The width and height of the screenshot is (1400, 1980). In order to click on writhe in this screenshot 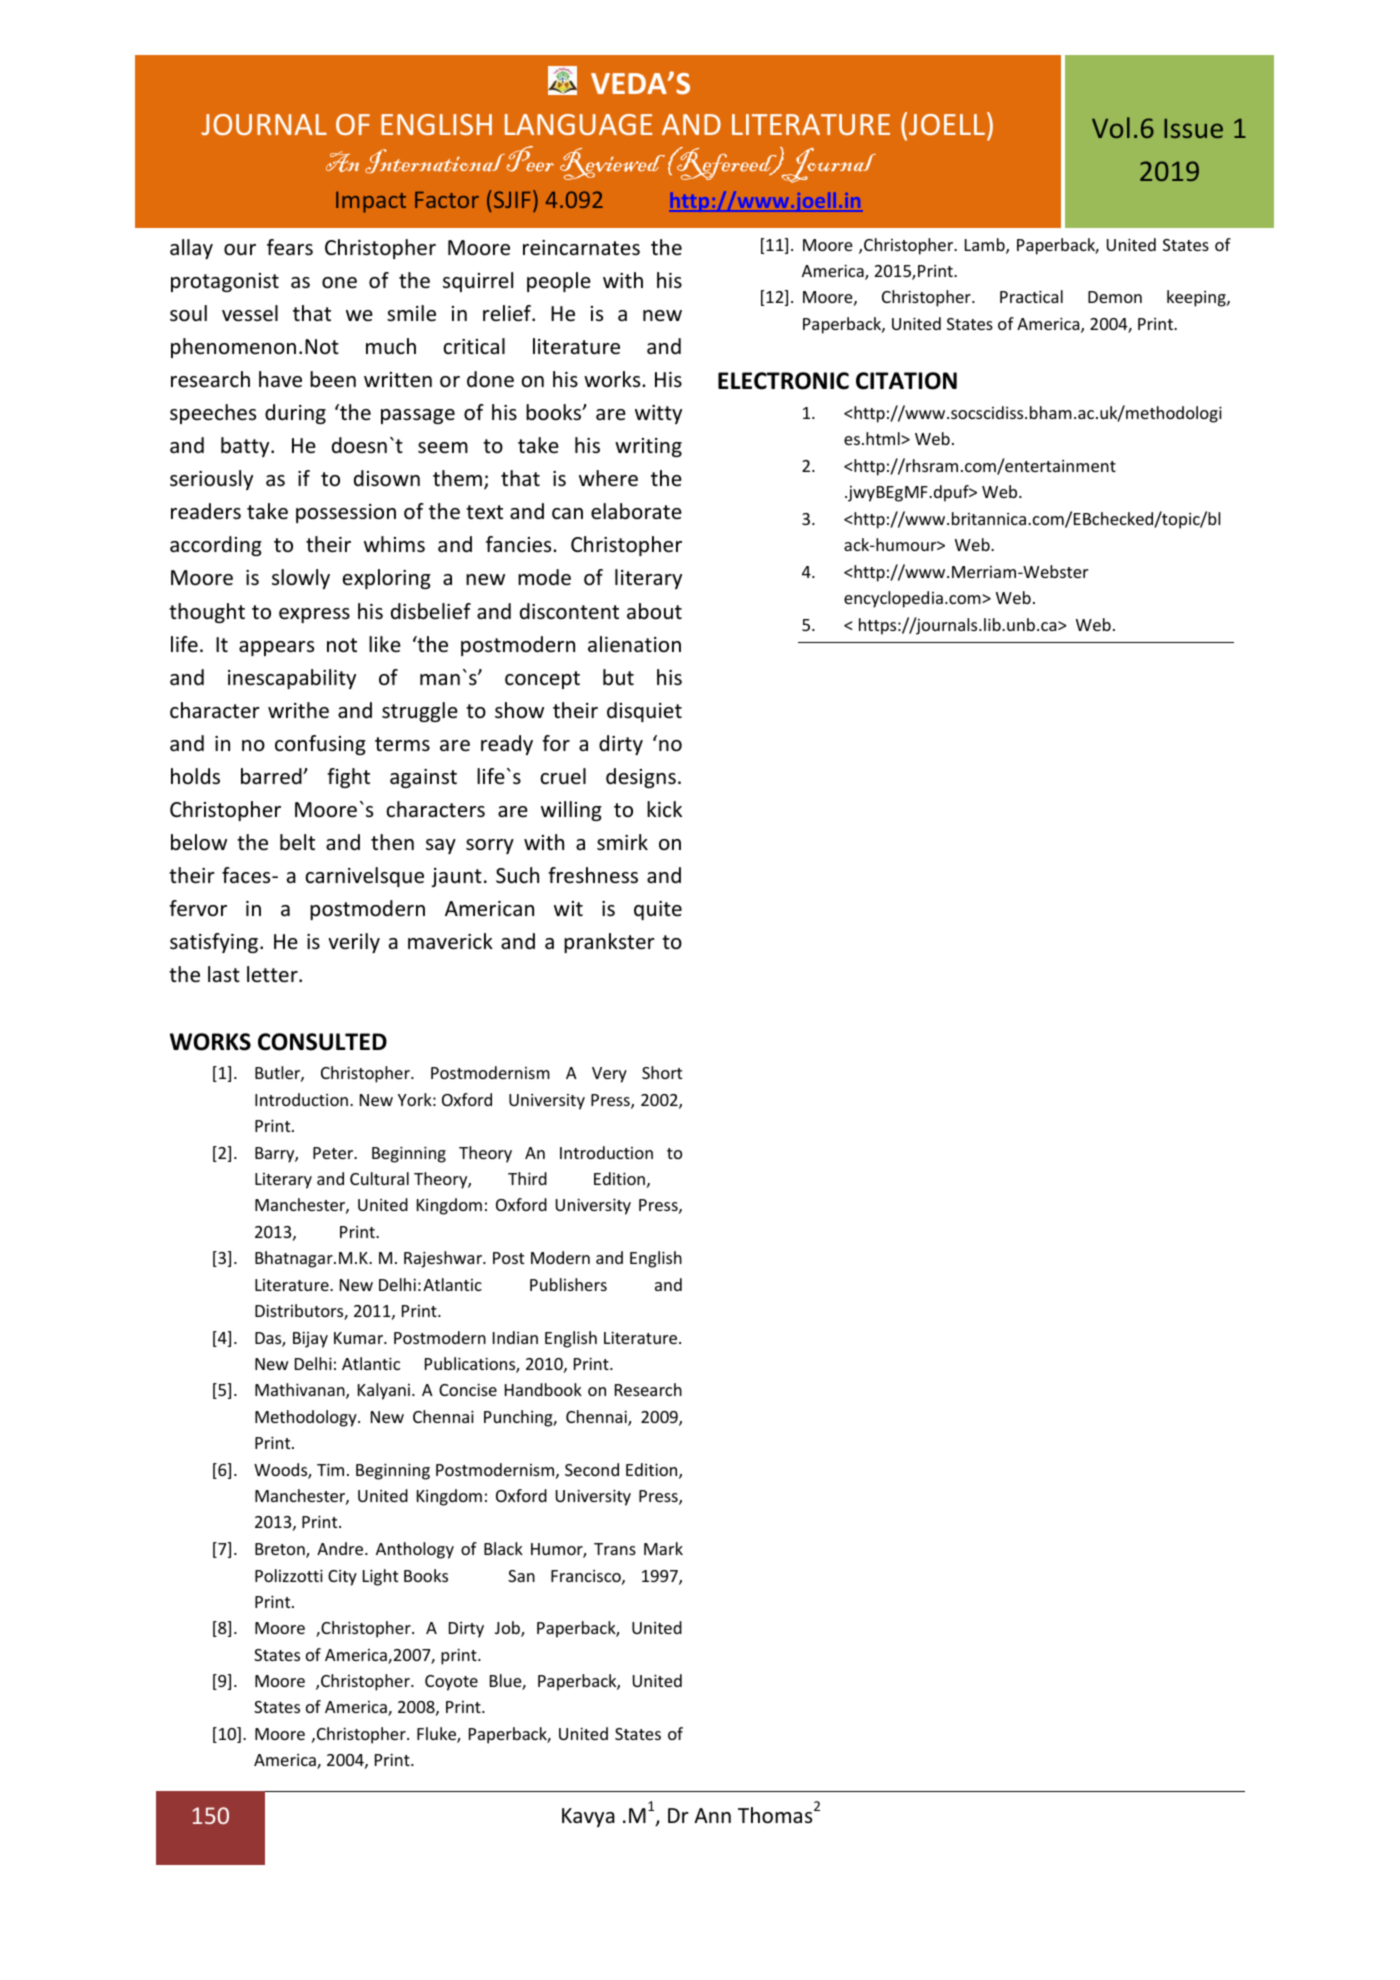, I will do `click(298, 710)`.
